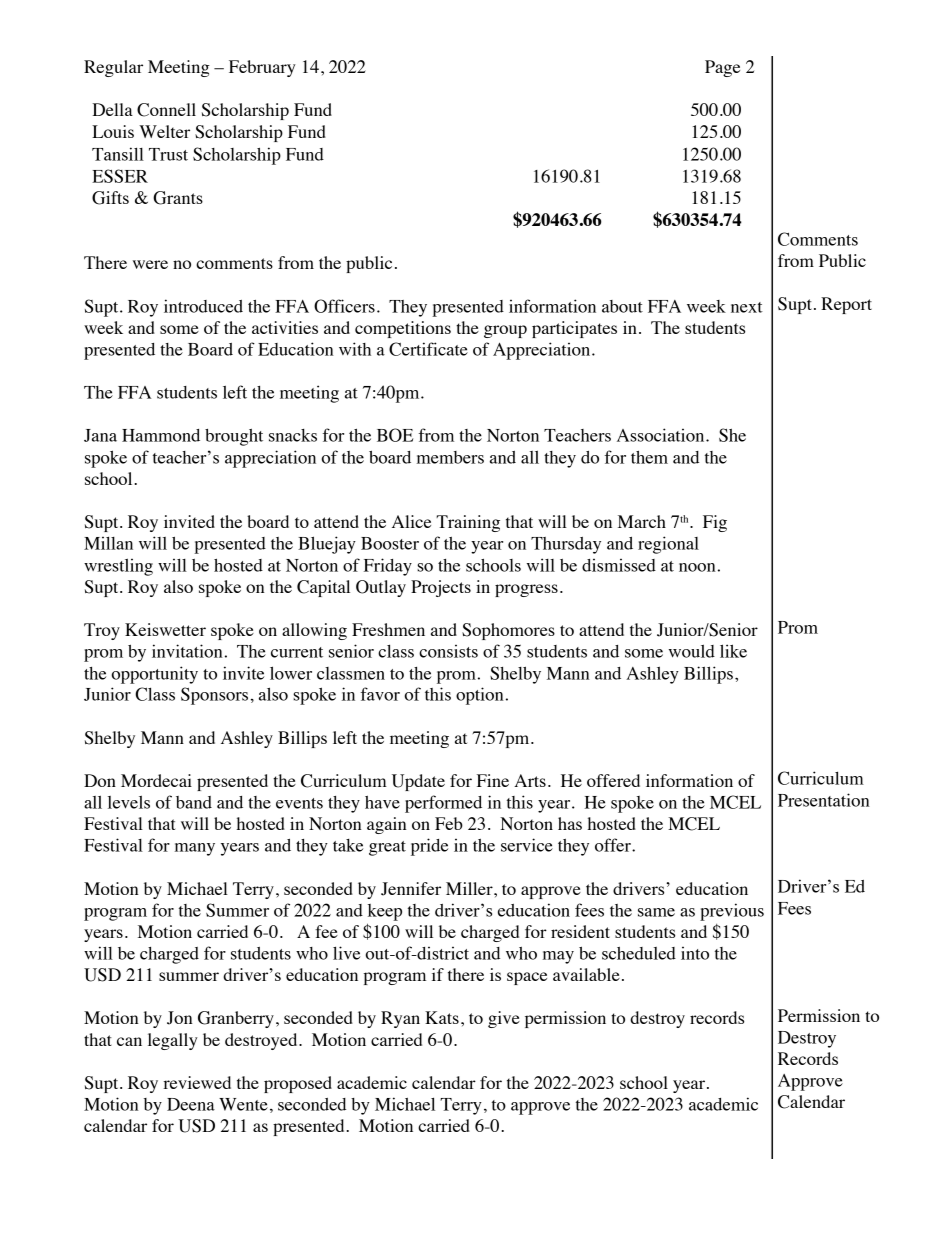  I want to click on noon, so click(697, 567).
